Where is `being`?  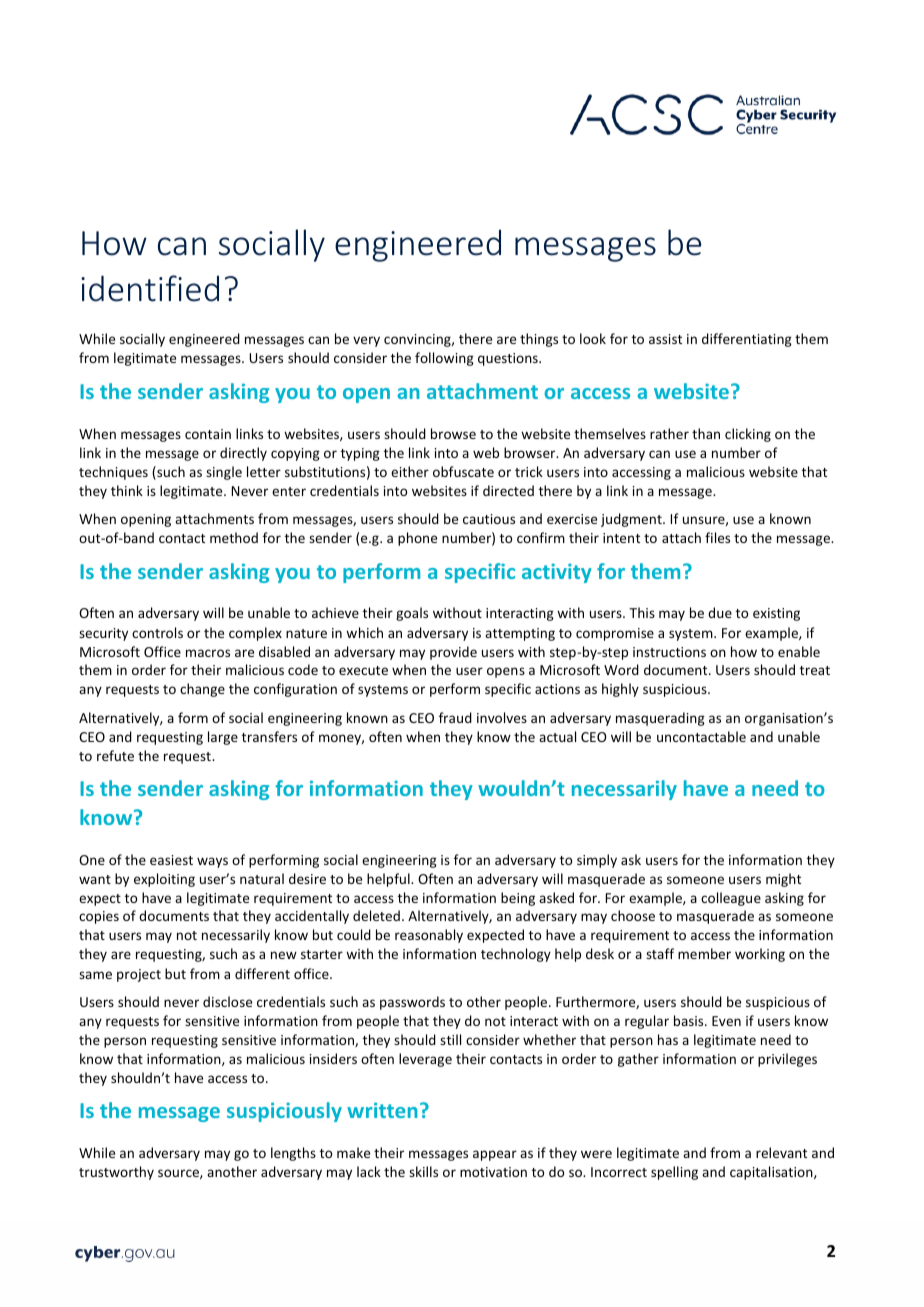
being is located at coordinates (518, 899).
